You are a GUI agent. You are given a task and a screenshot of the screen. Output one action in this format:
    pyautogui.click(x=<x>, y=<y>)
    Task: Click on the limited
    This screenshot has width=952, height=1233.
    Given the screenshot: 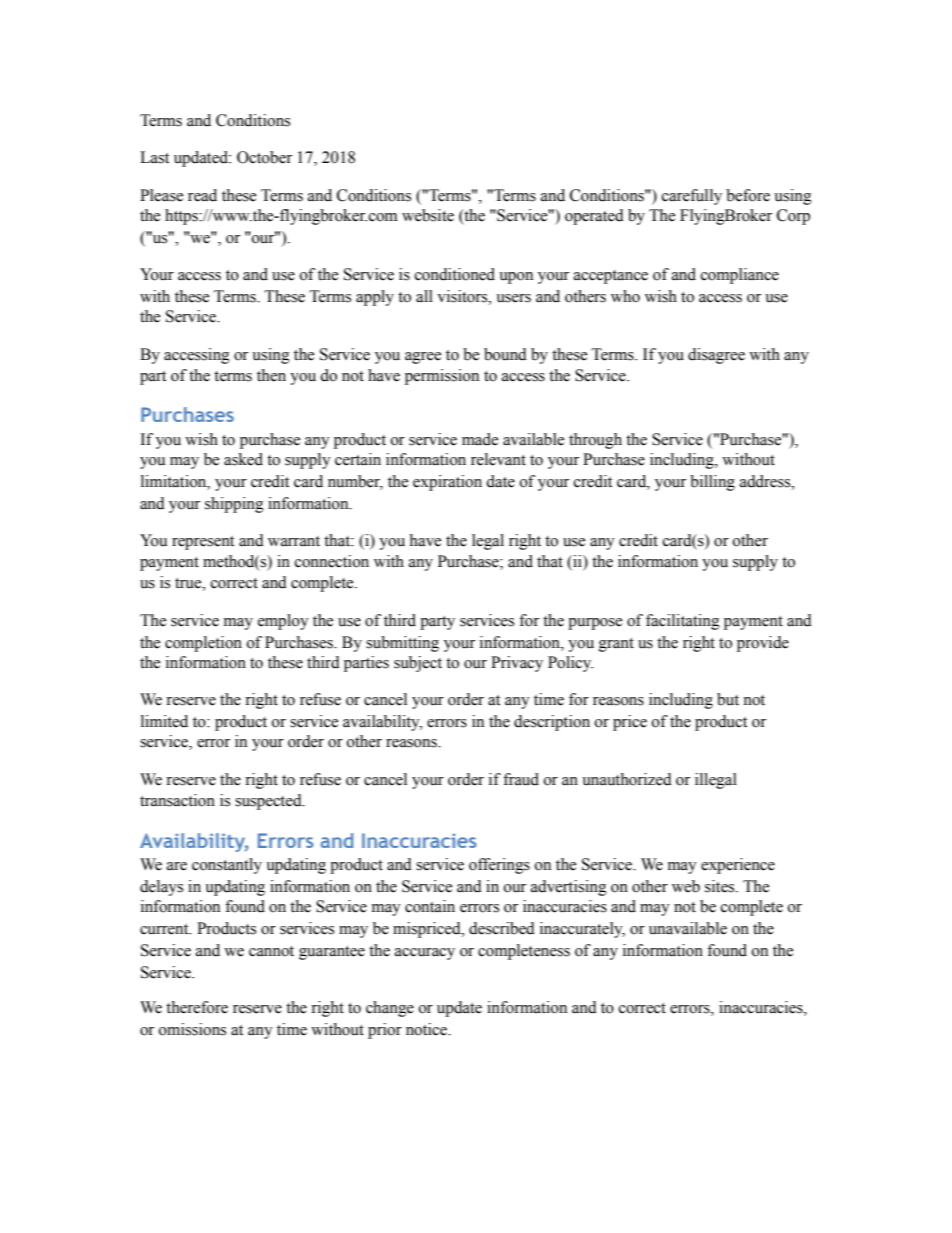 What is the action you would take?
    pyautogui.click(x=164, y=721)
